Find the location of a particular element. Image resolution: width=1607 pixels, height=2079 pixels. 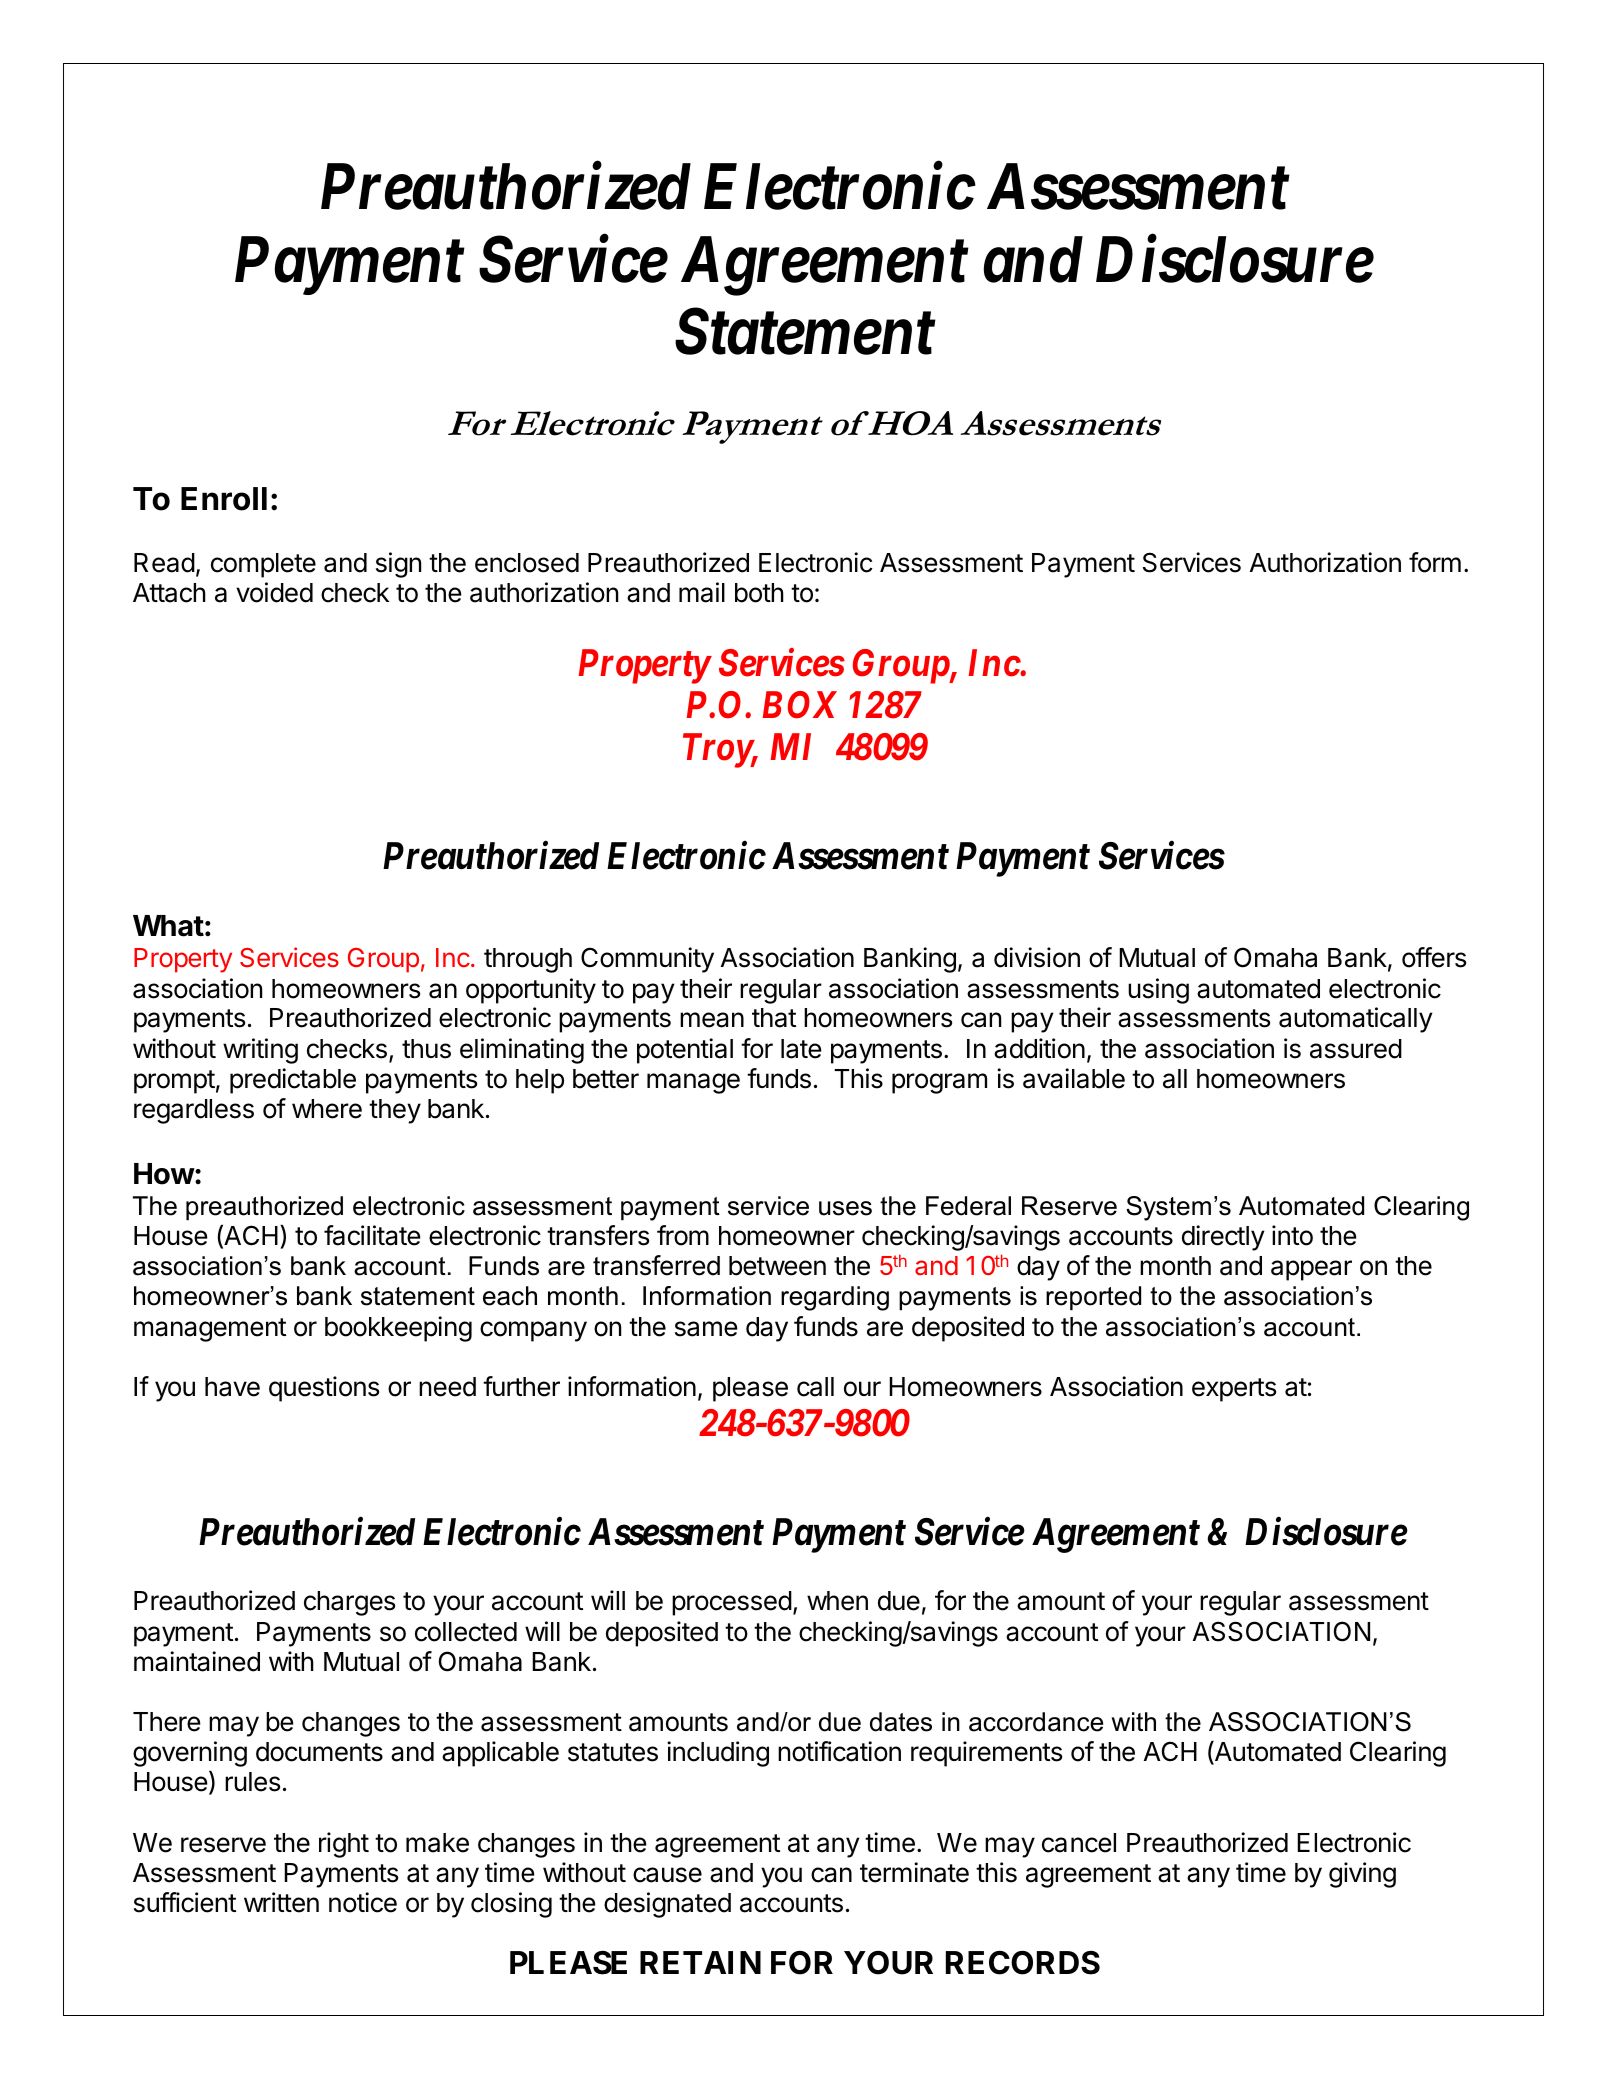

Community is located at coordinates (647, 960).
